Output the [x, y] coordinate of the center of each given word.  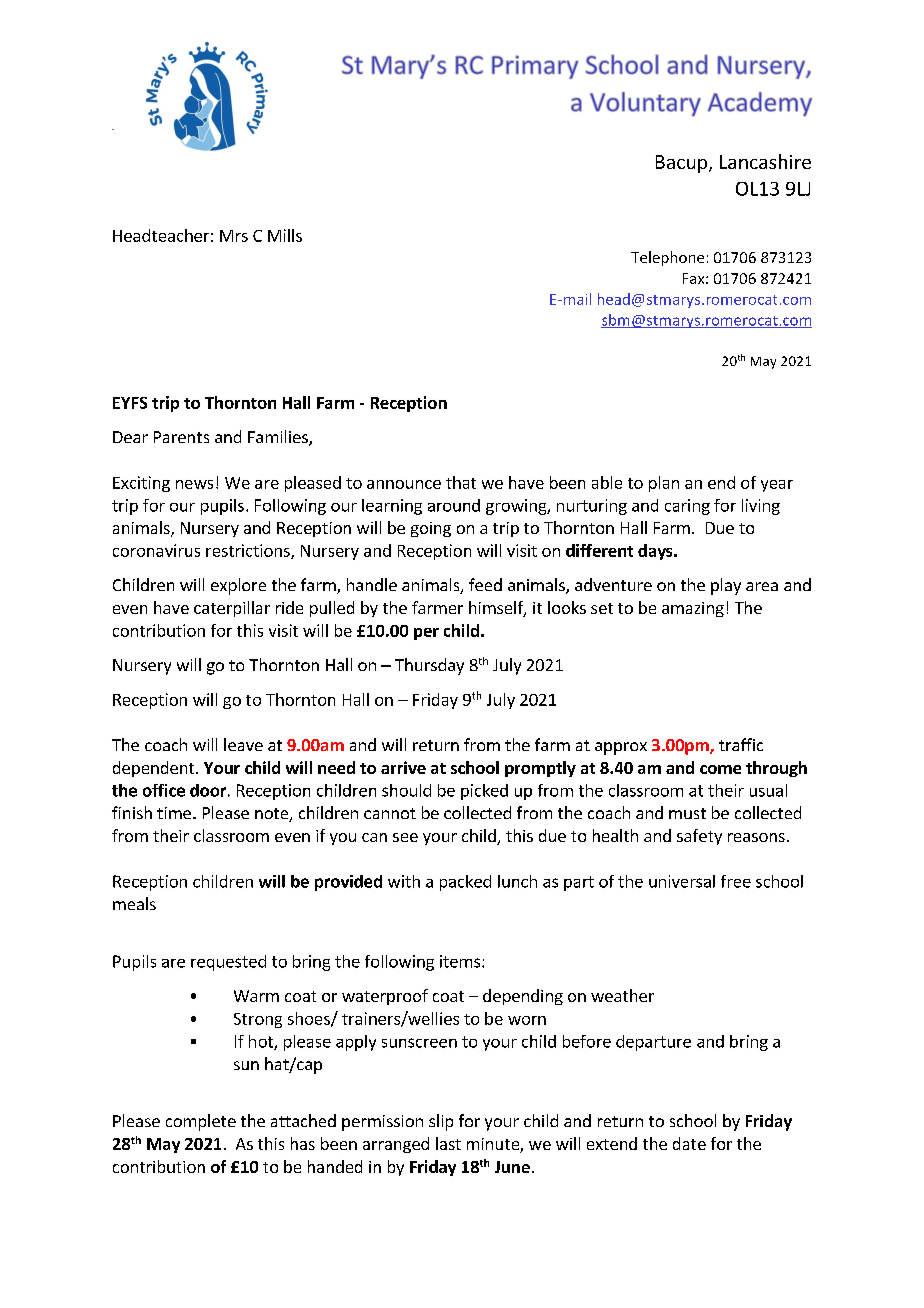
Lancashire [765, 161]
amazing [693, 609]
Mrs [234, 236]
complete [201, 1122]
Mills [285, 235]
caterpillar [232, 609]
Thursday [429, 666]
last [448, 1143]
